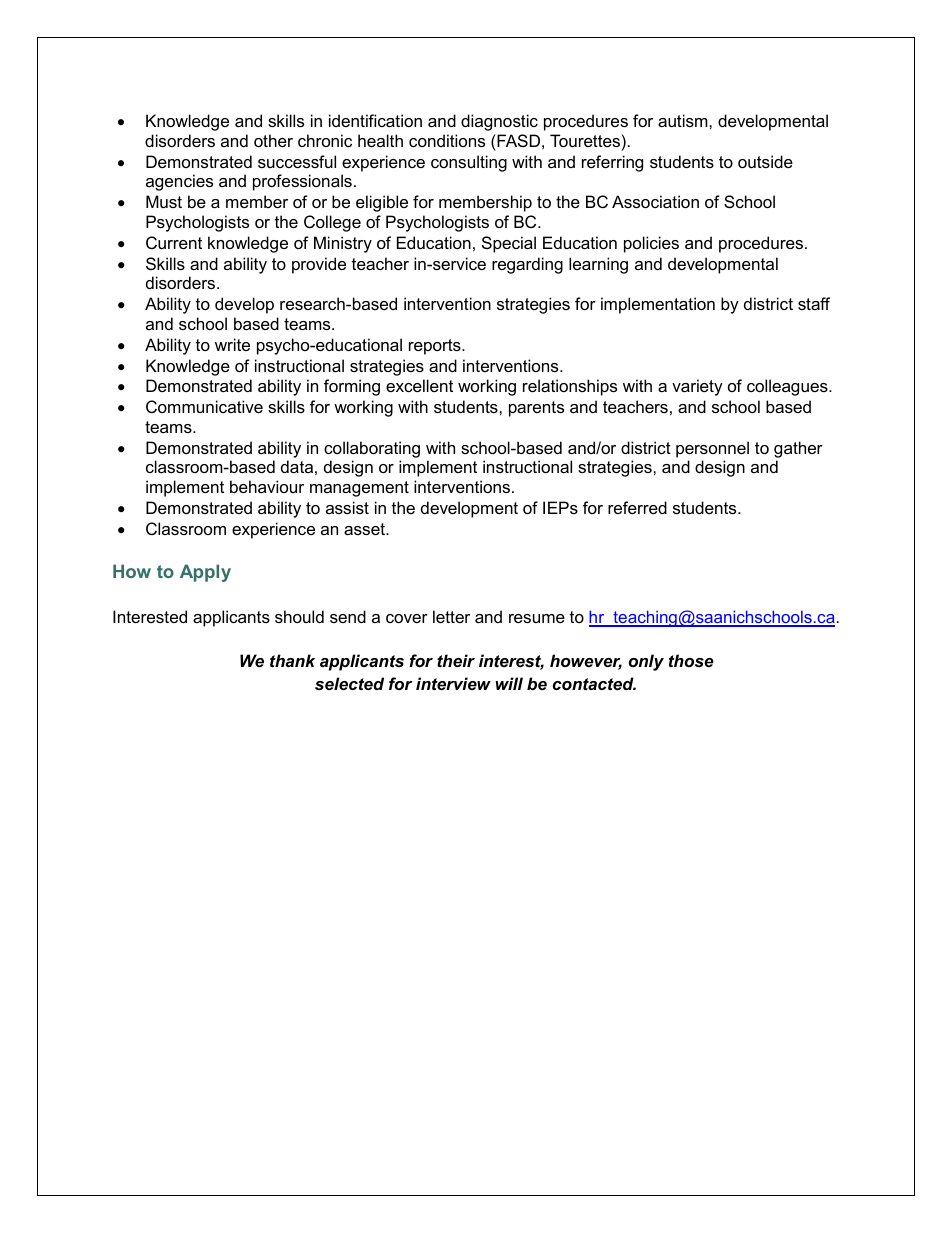  I want to click on thank, so click(292, 660).
